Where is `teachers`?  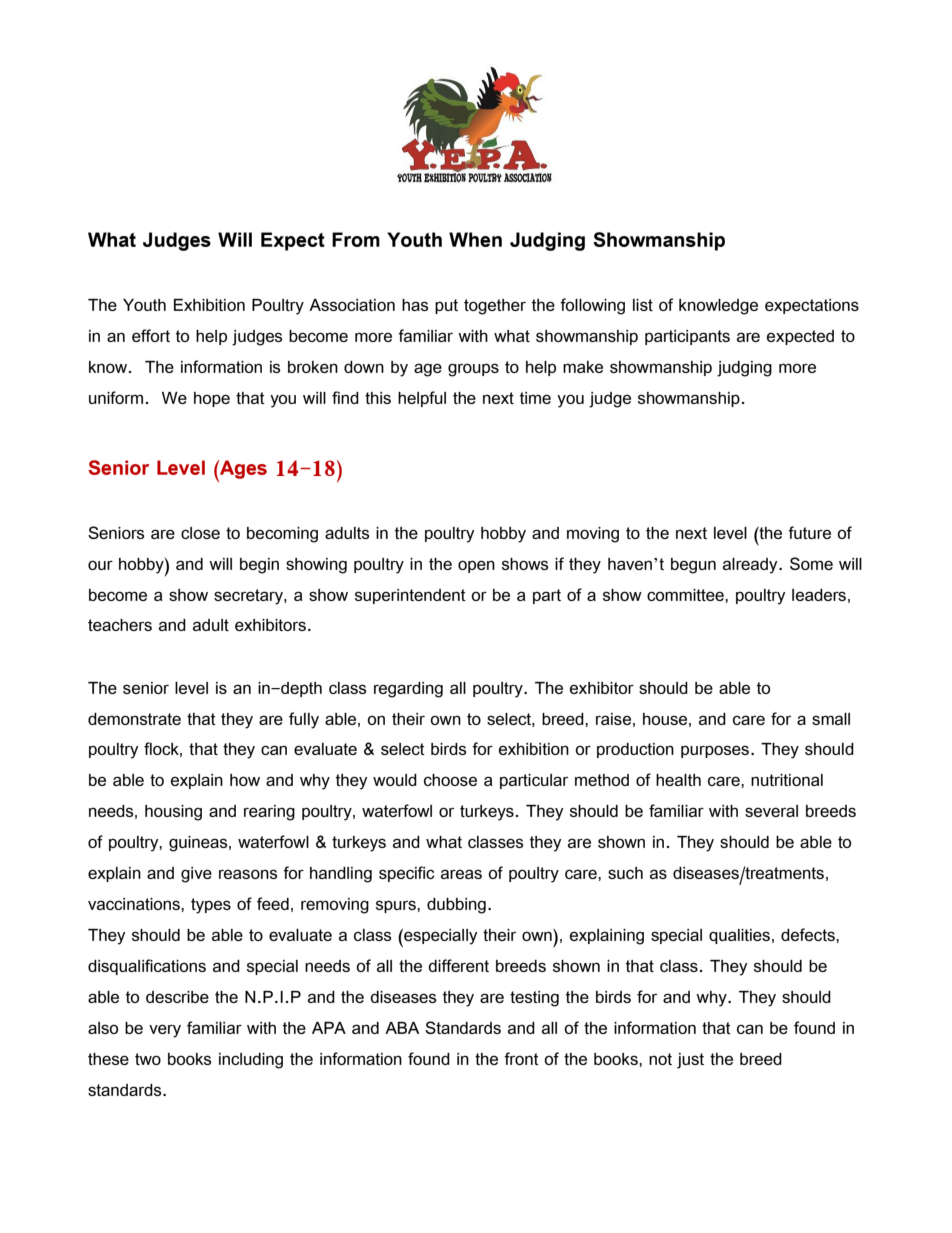
teachers is located at coordinates (120, 625).
